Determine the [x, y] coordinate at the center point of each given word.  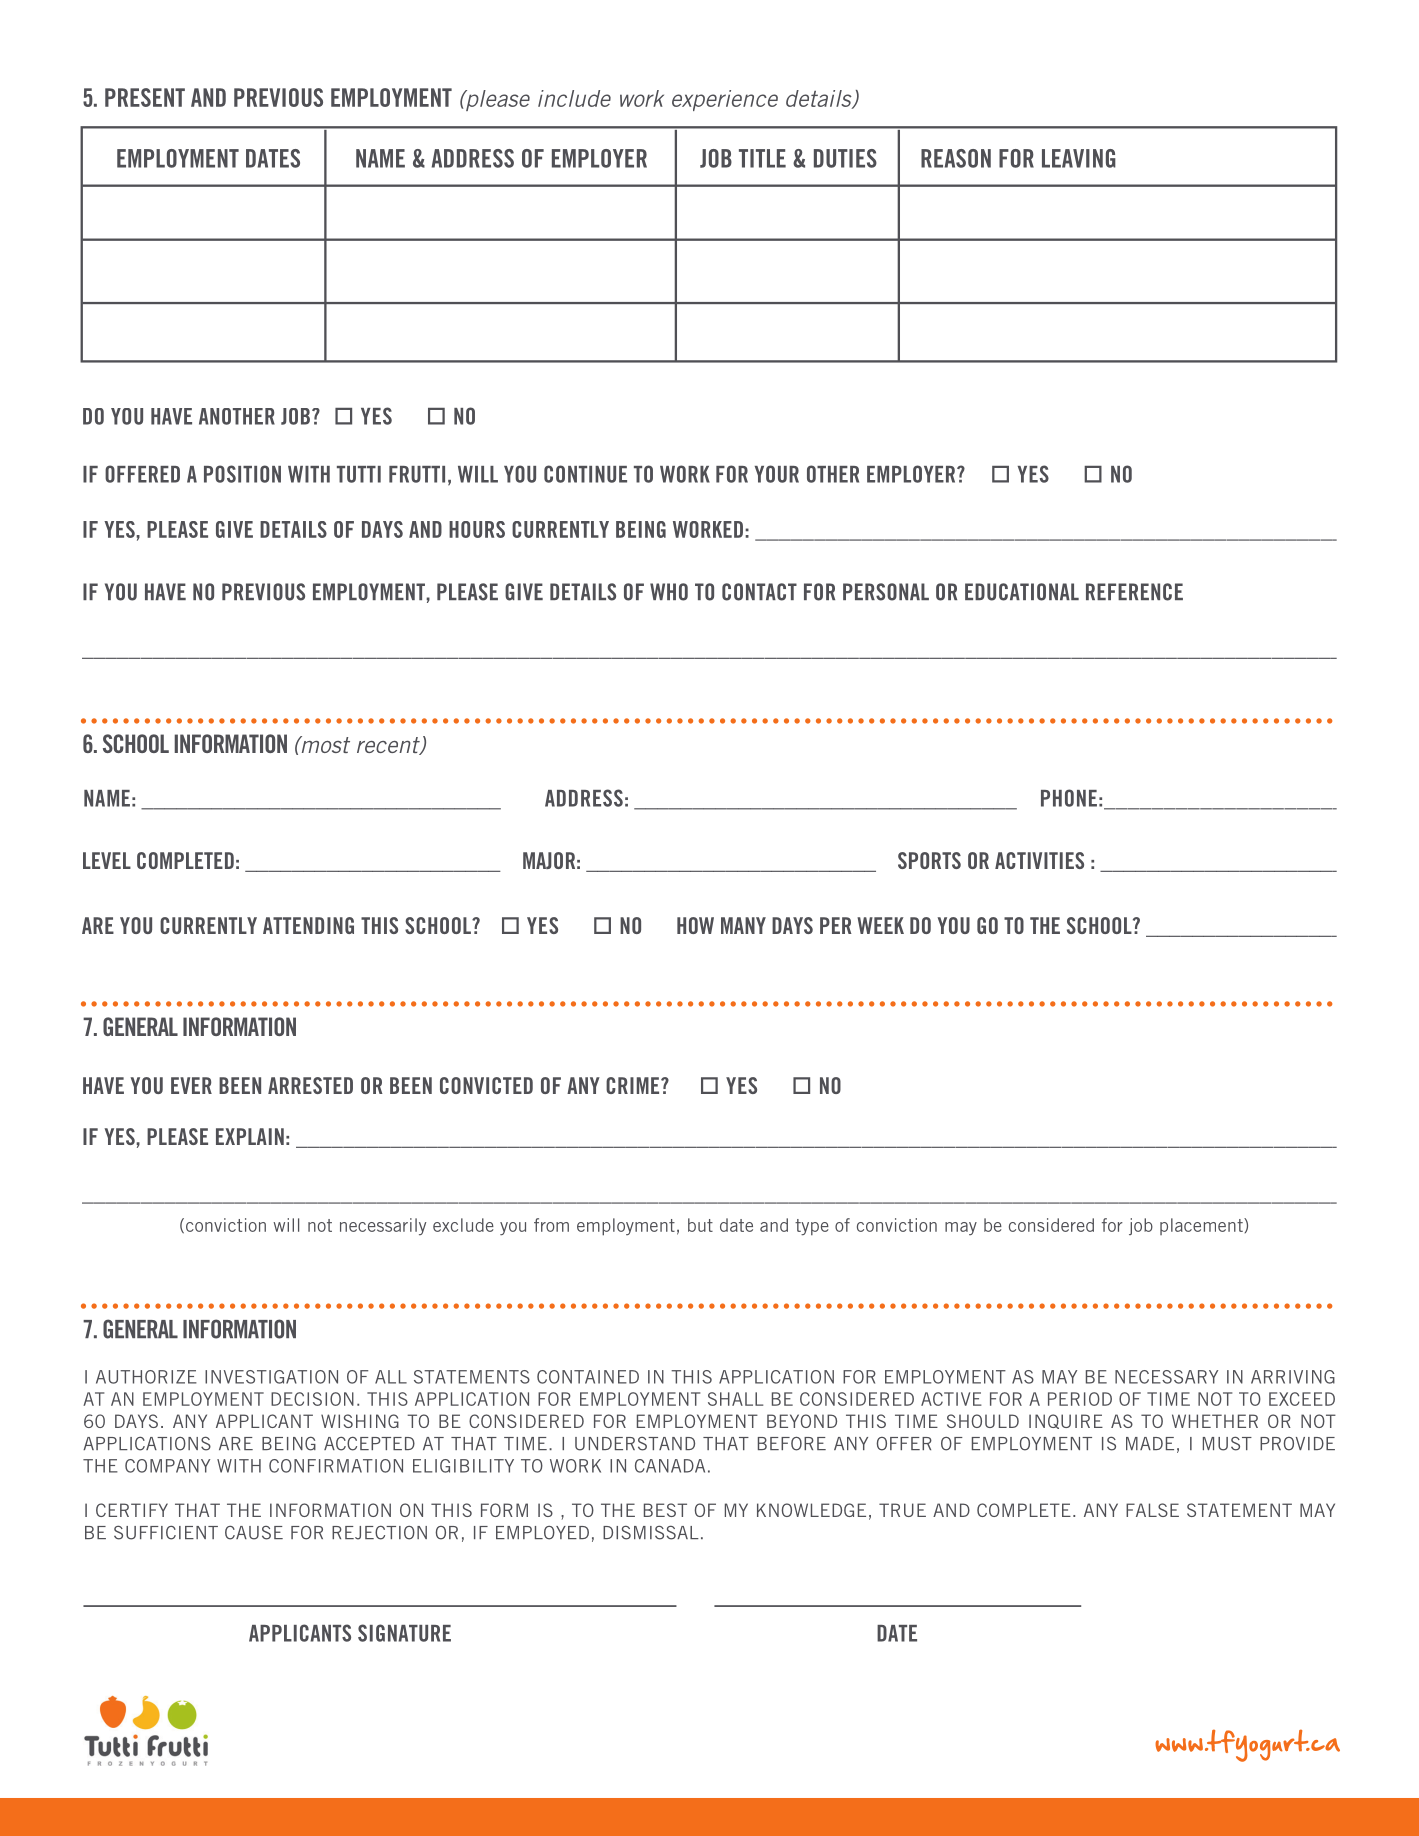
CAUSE [254, 1533]
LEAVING [1079, 158]
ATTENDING [308, 925]
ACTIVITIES [1039, 860]
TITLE [762, 158]
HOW [695, 925]
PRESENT [145, 97]
